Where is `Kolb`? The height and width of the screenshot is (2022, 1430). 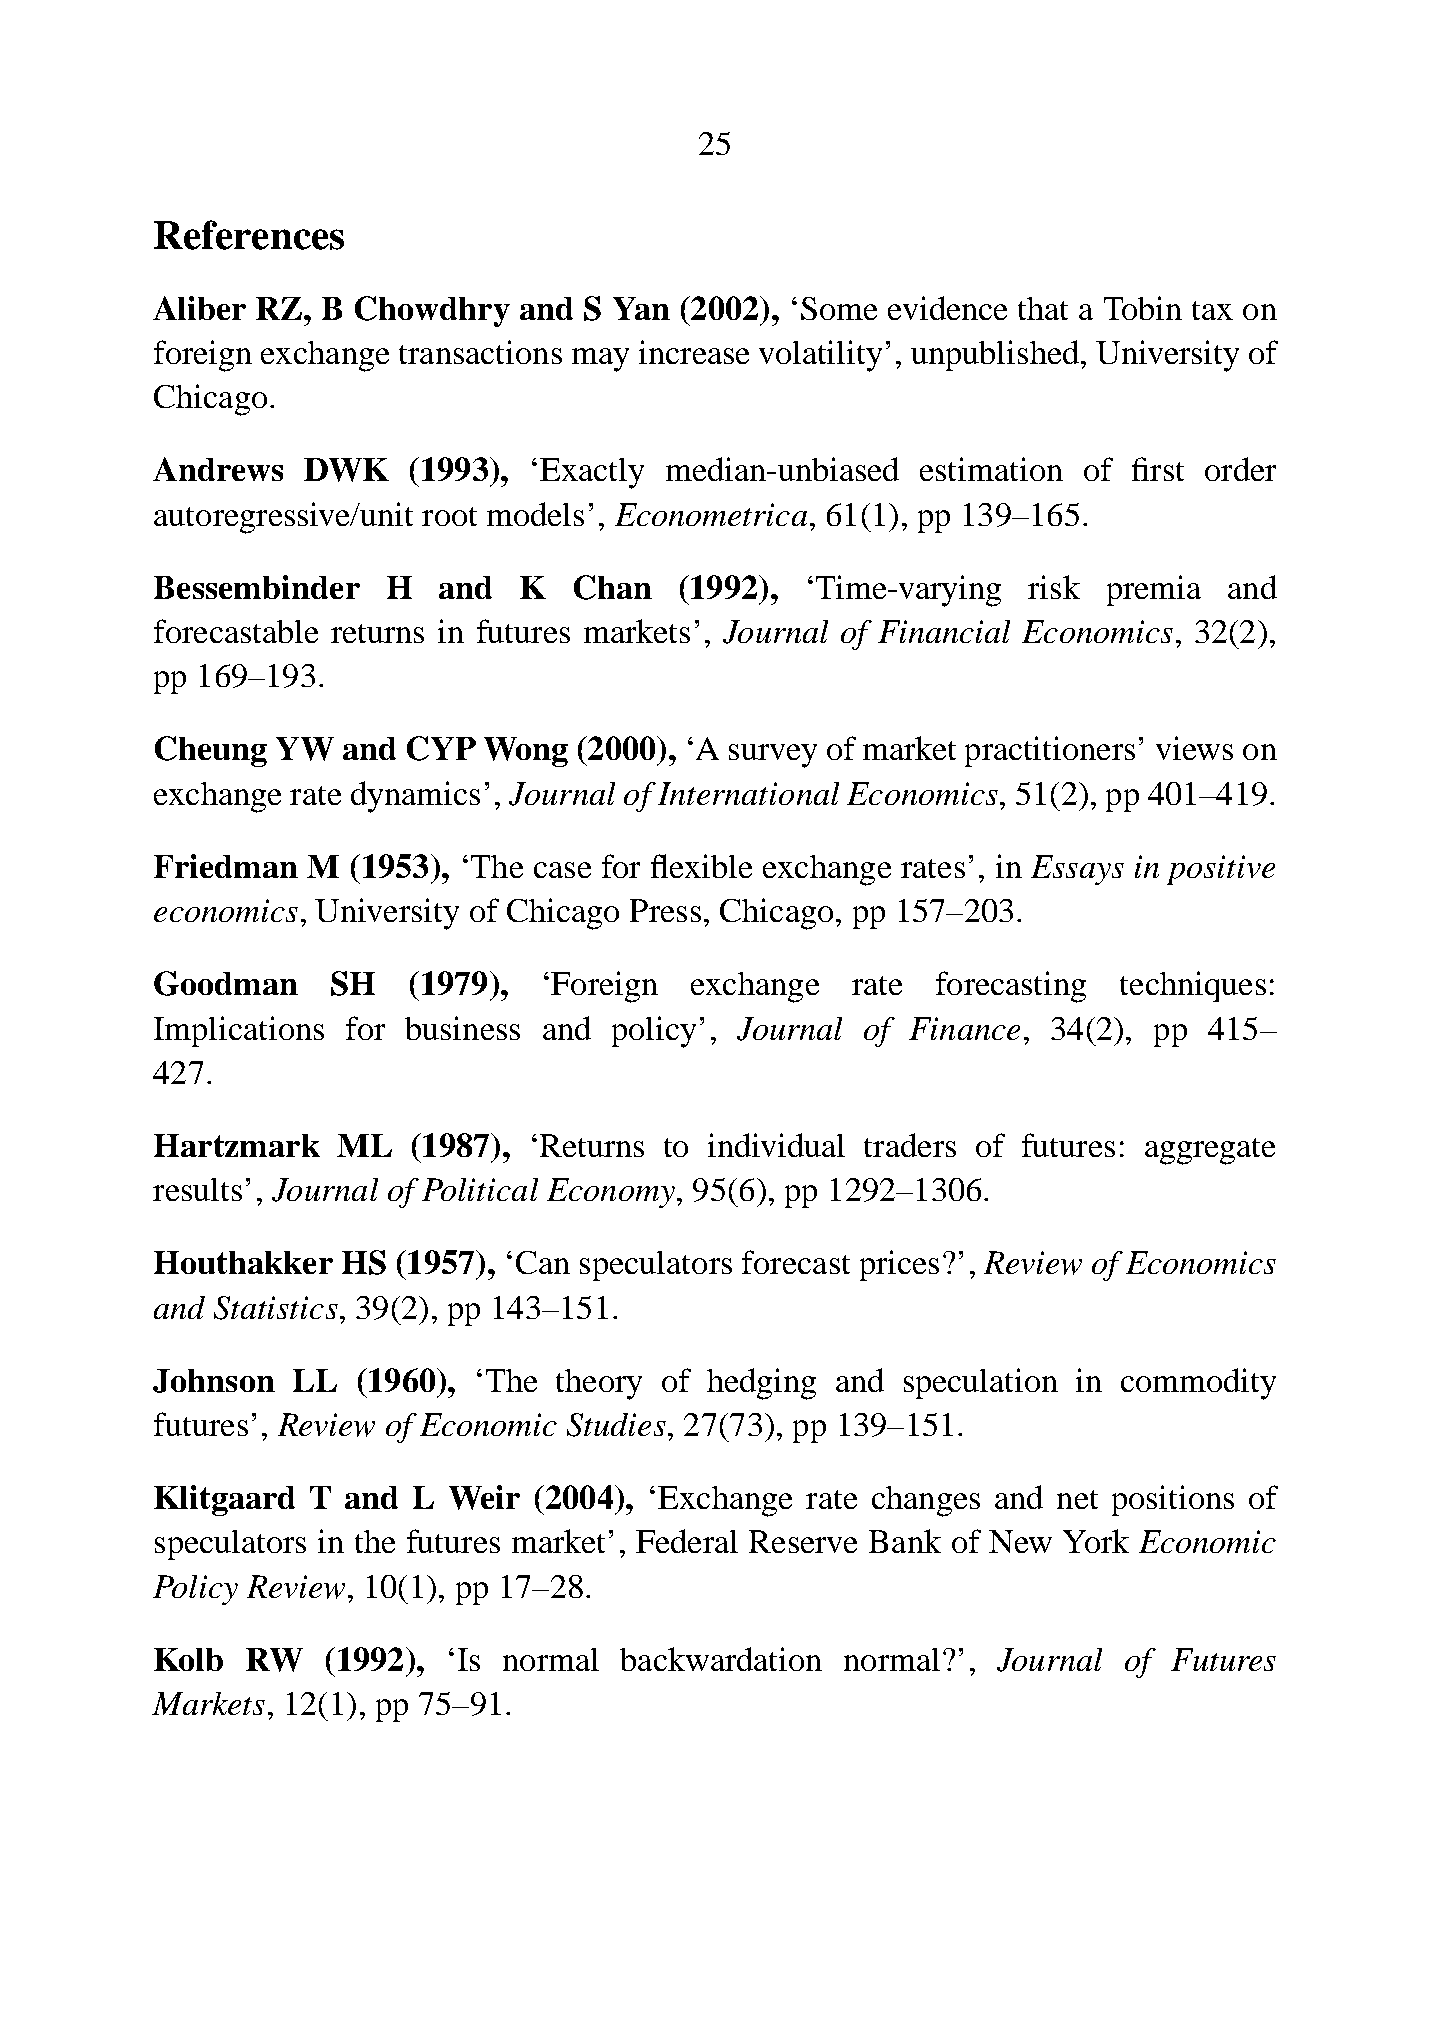
Kolb is located at coordinates (188, 1659).
